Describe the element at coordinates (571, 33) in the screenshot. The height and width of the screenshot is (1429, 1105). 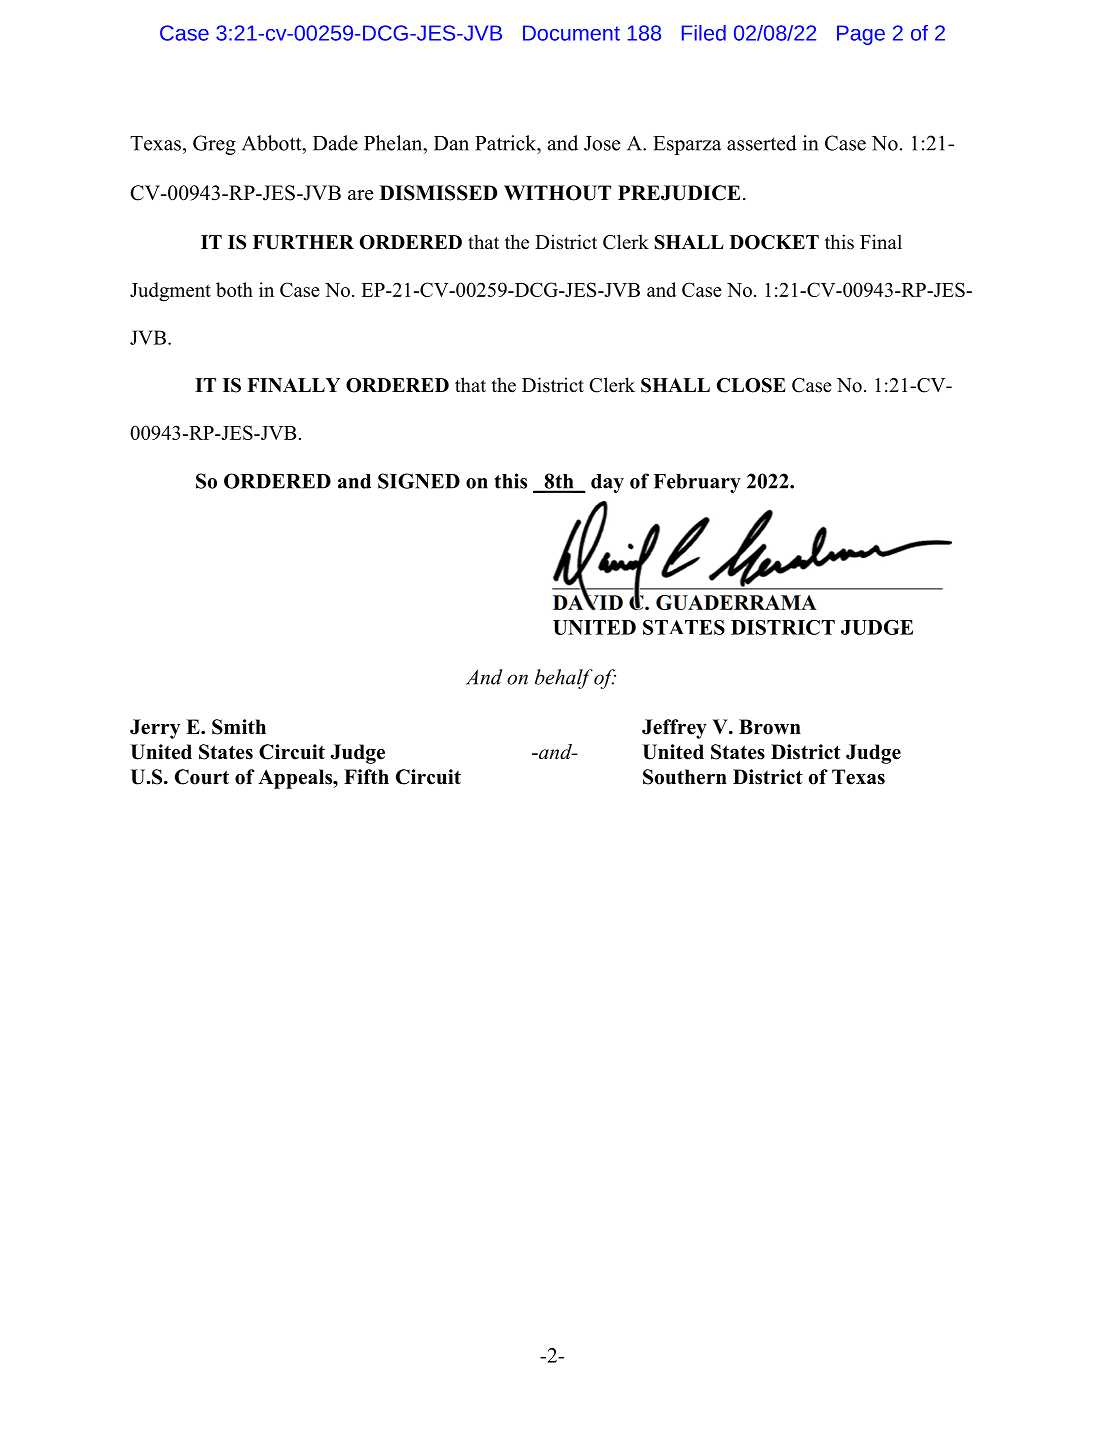
I see `Document` at that location.
